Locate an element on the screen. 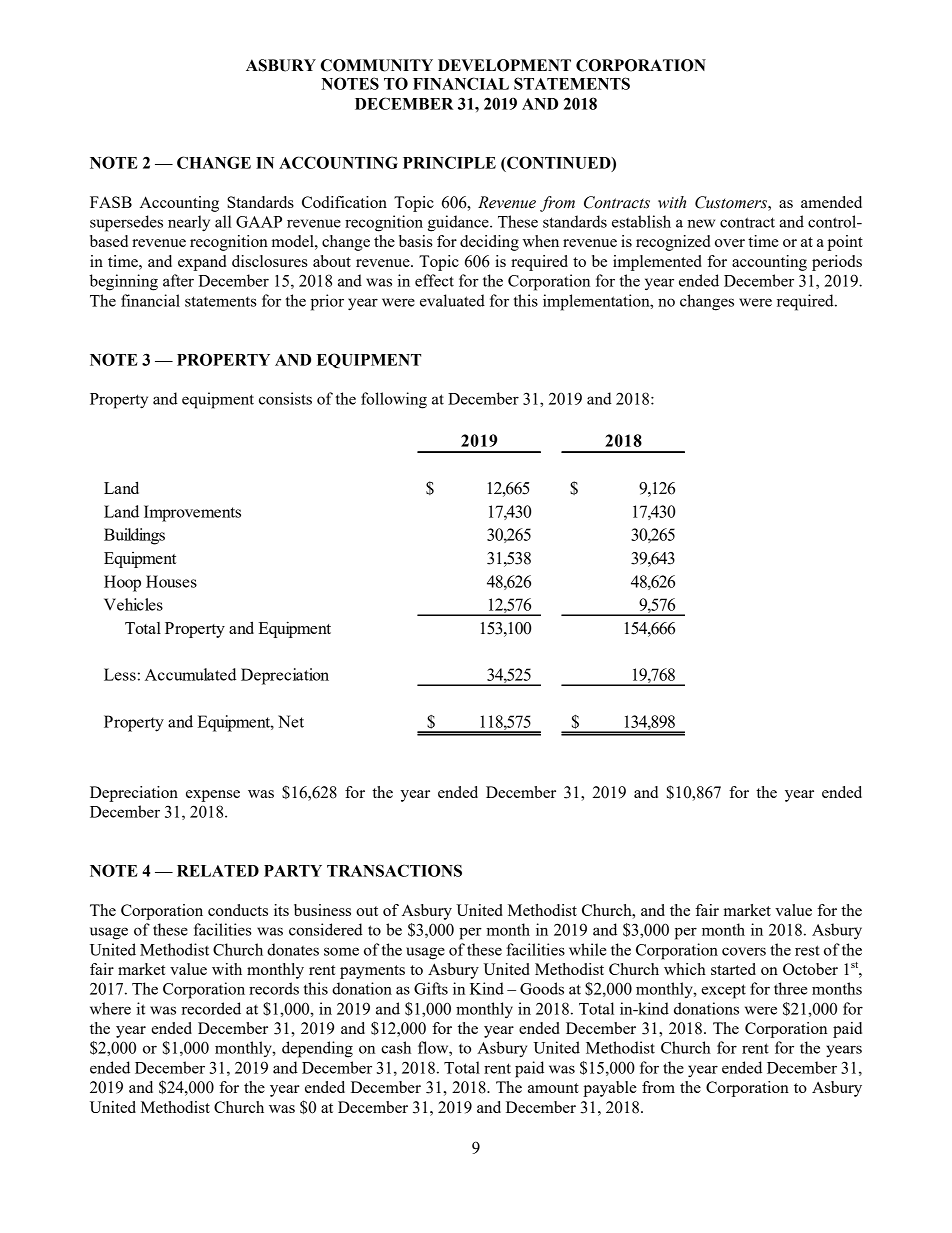  Net is located at coordinates (291, 721).
